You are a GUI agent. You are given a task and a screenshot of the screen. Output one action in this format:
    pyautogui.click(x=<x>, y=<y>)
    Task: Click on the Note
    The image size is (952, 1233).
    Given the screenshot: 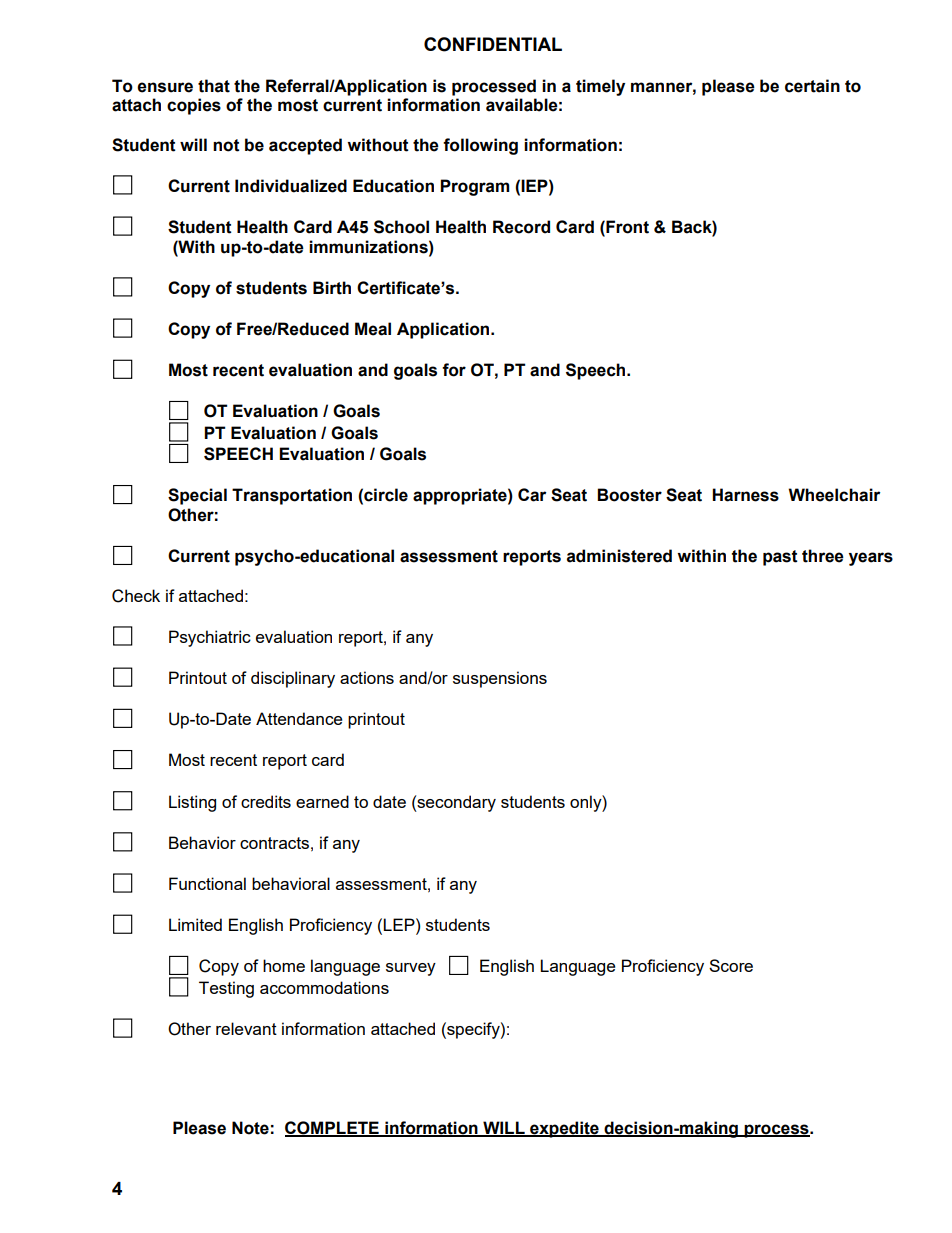 What is the action you would take?
    pyautogui.click(x=250, y=1128)
